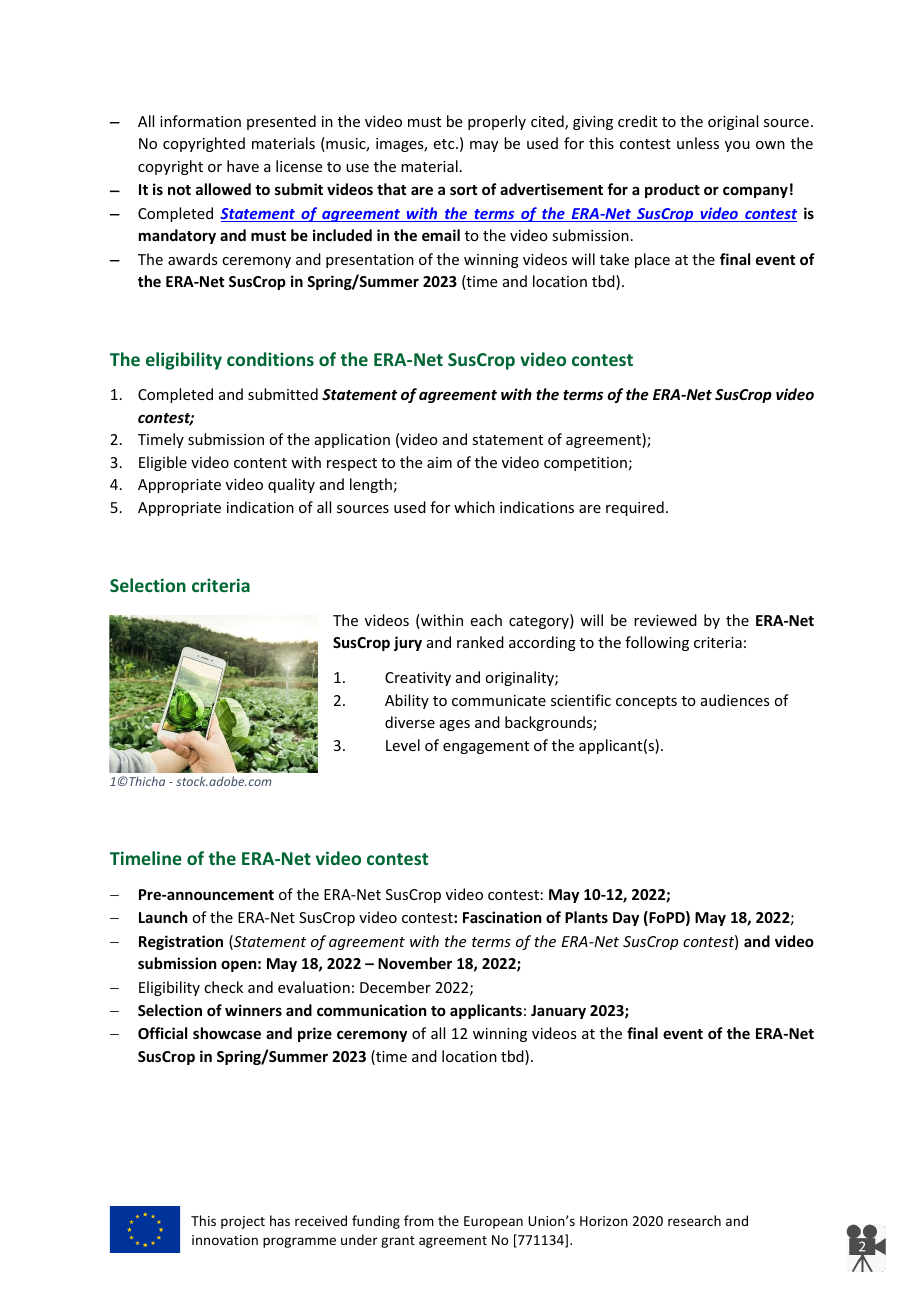 This screenshot has width=924, height=1308. What do you see at coordinates (502, 917) in the screenshot?
I see `Fascination` at bounding box center [502, 917].
